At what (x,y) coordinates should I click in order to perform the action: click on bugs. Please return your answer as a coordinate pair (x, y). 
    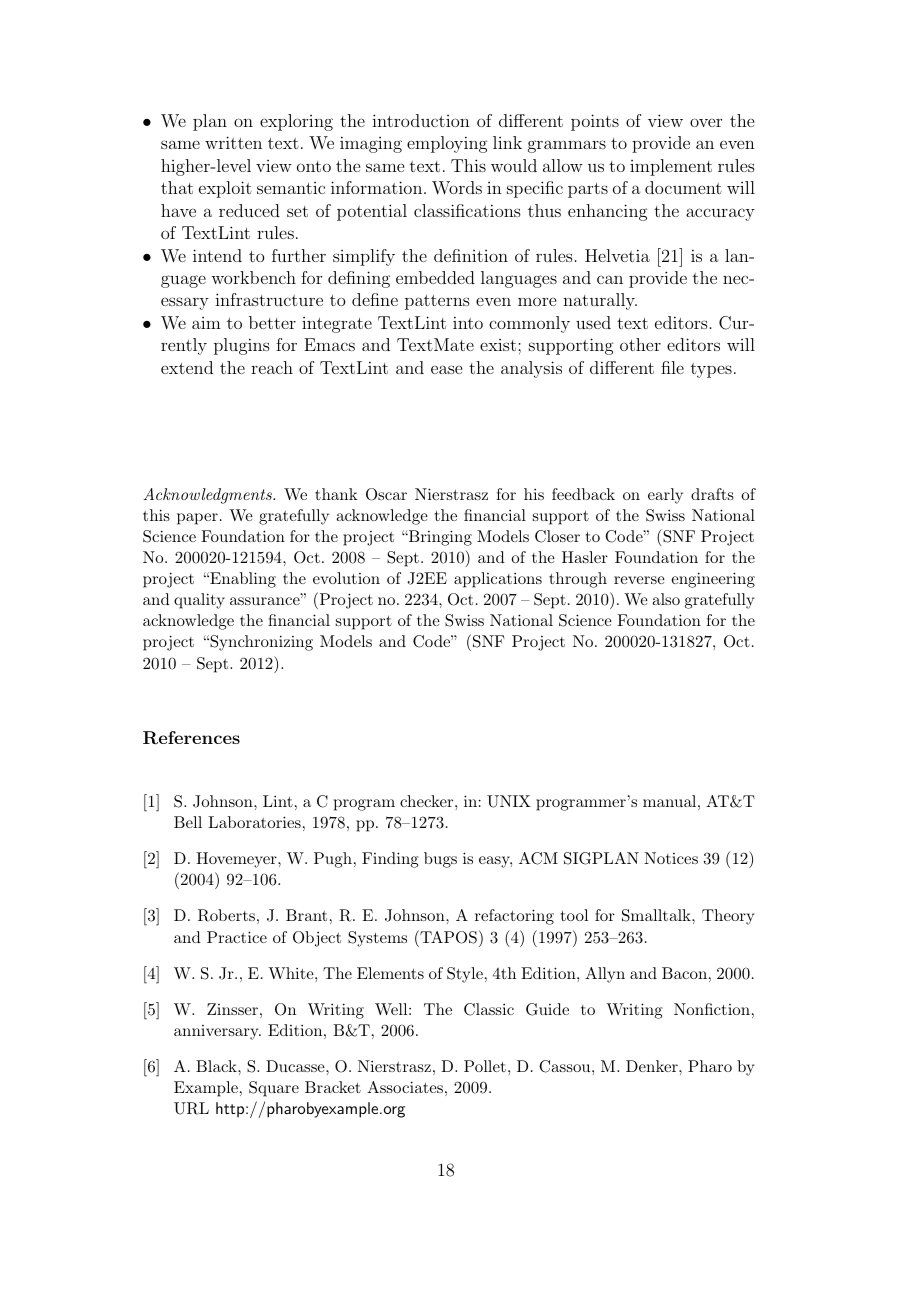
    Looking at the image, I should click on (440, 860).
